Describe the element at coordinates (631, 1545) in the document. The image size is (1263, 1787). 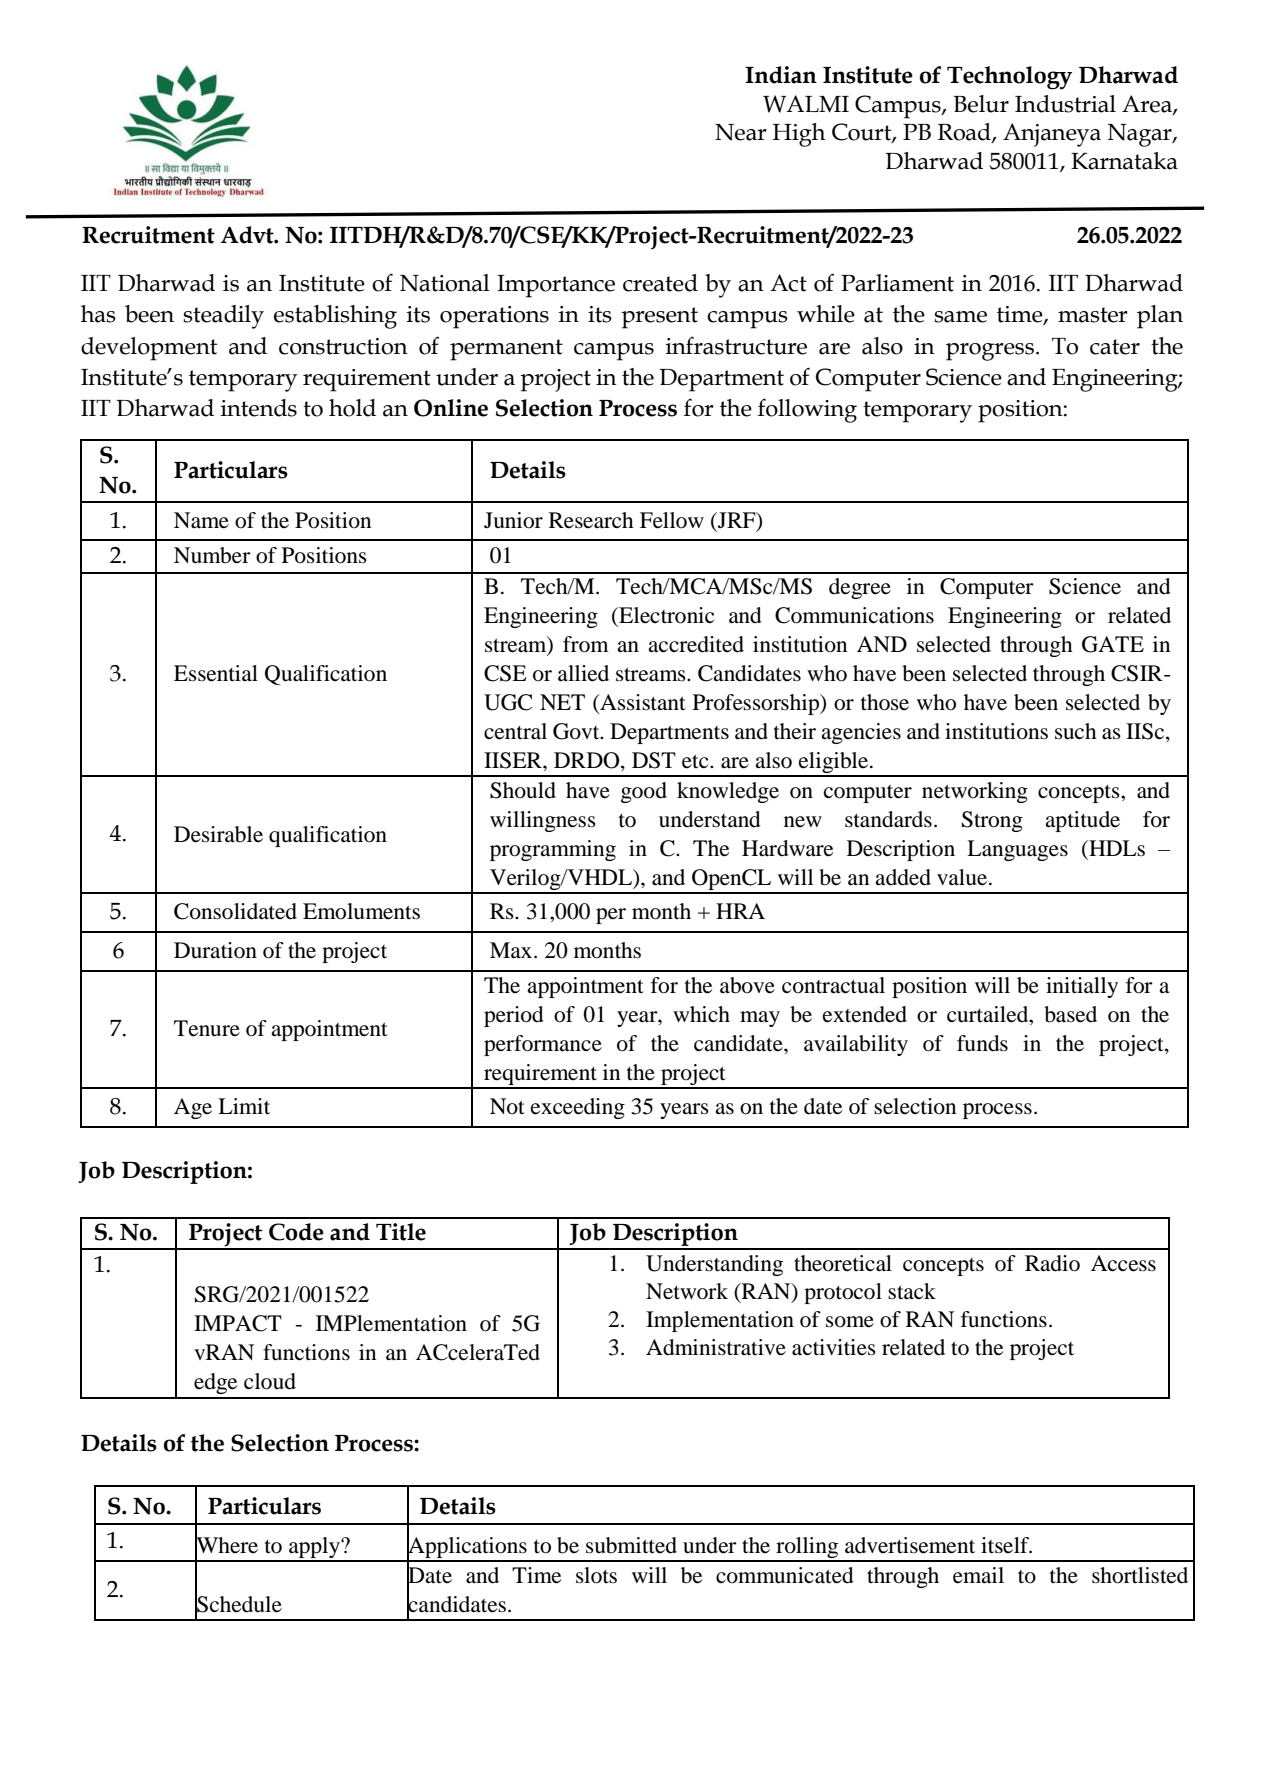
I see `submitted` at that location.
